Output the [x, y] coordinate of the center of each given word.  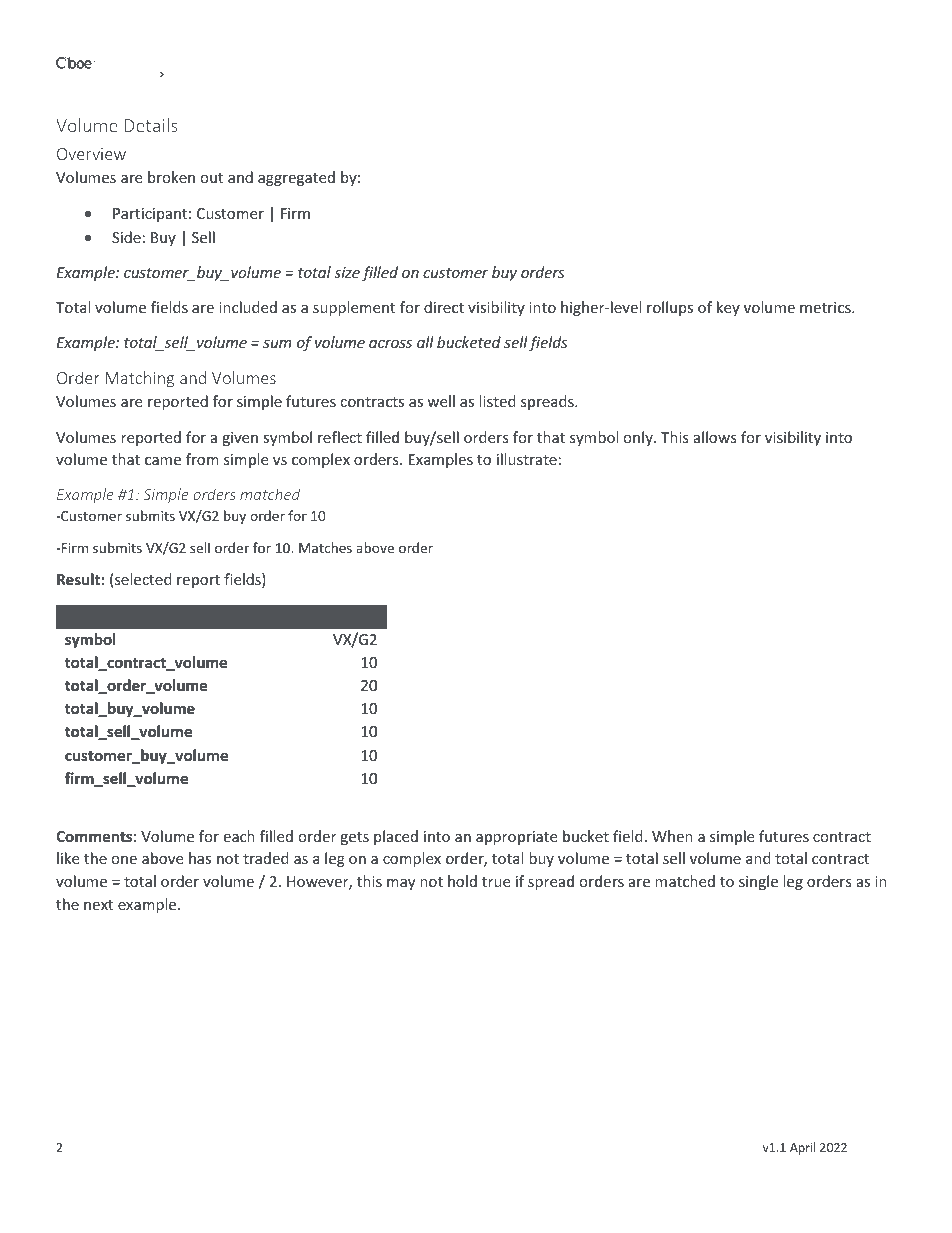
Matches [325, 547]
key [728, 308]
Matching [140, 379]
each [239, 836]
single [758, 882]
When [672, 836]
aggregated [296, 178]
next [98, 905]
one [124, 860]
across [390, 344]
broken [171, 177]
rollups [670, 308]
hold [462, 881]
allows [715, 437]
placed [396, 837]
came [163, 461]
